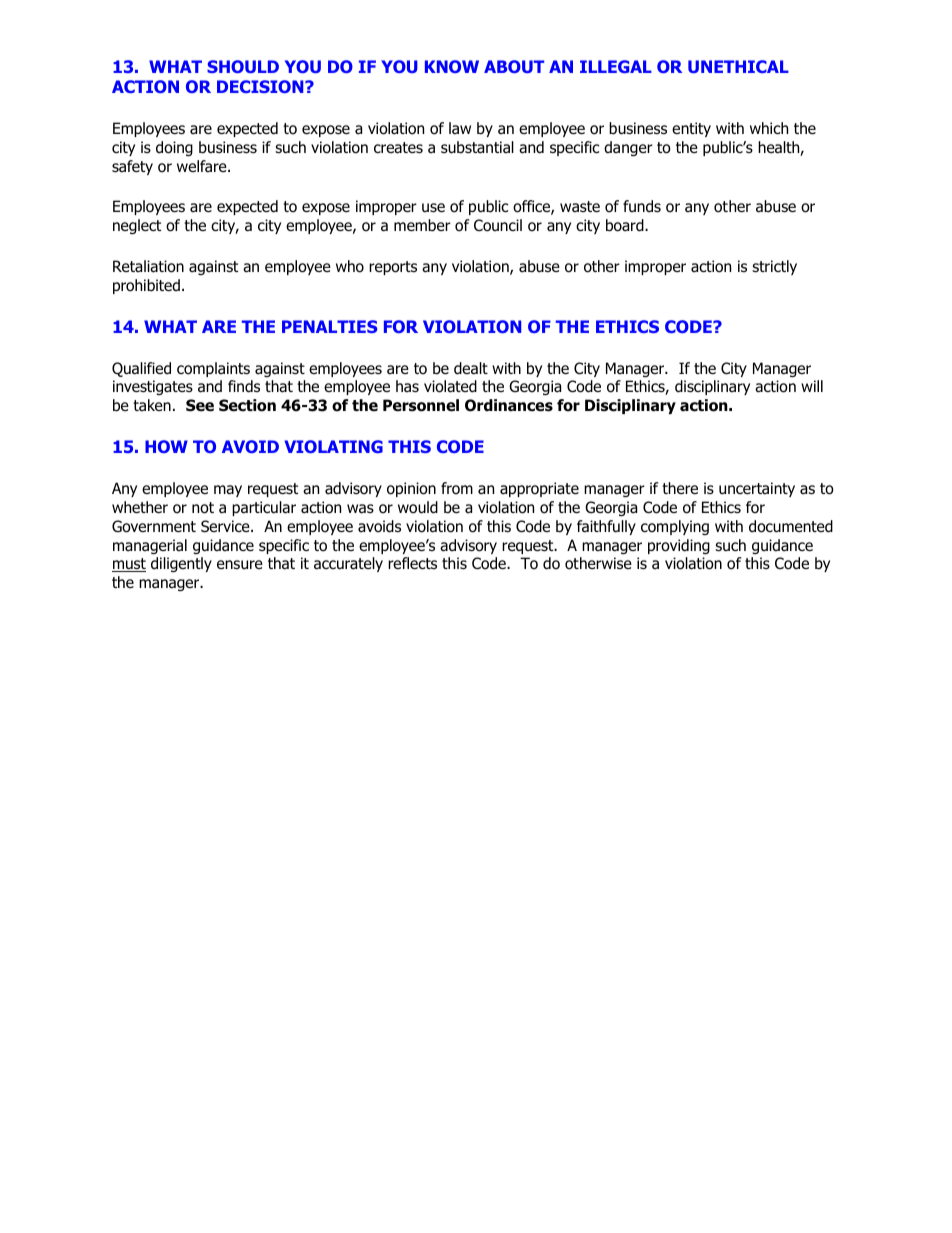  I want to click on UNETHICAL, so click(738, 66).
